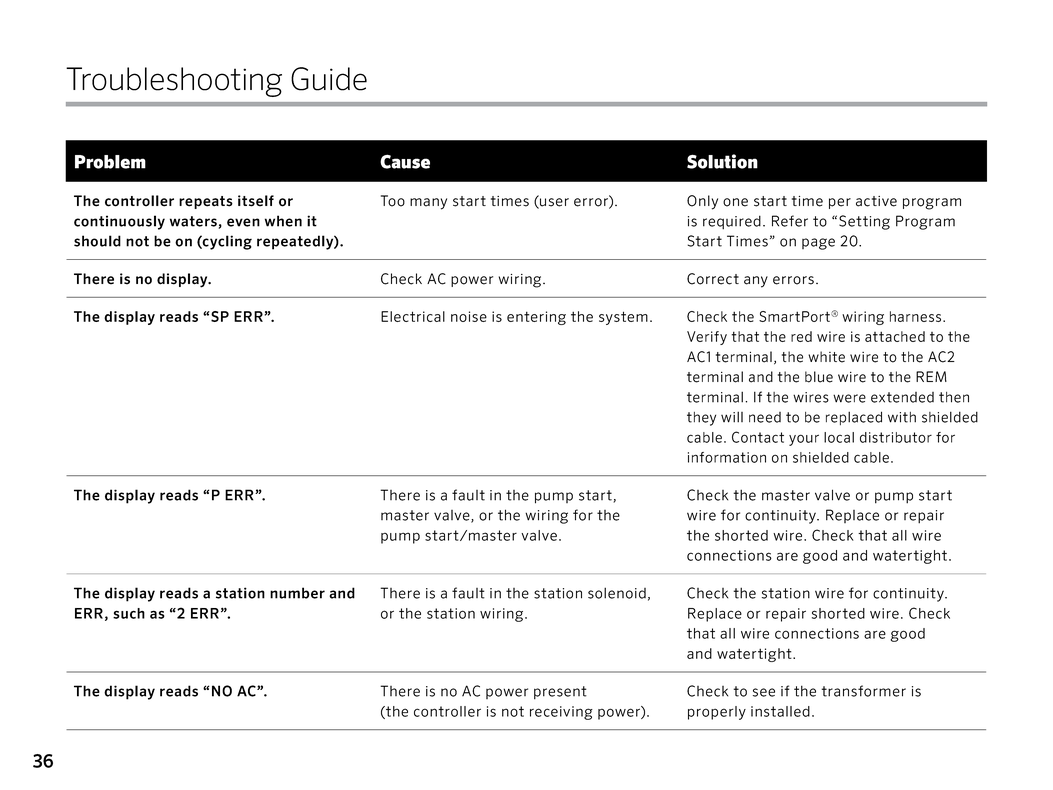 Image resolution: width=1053 pixels, height=790 pixels. Describe the element at coordinates (129, 613) in the image. I see `such` at that location.
